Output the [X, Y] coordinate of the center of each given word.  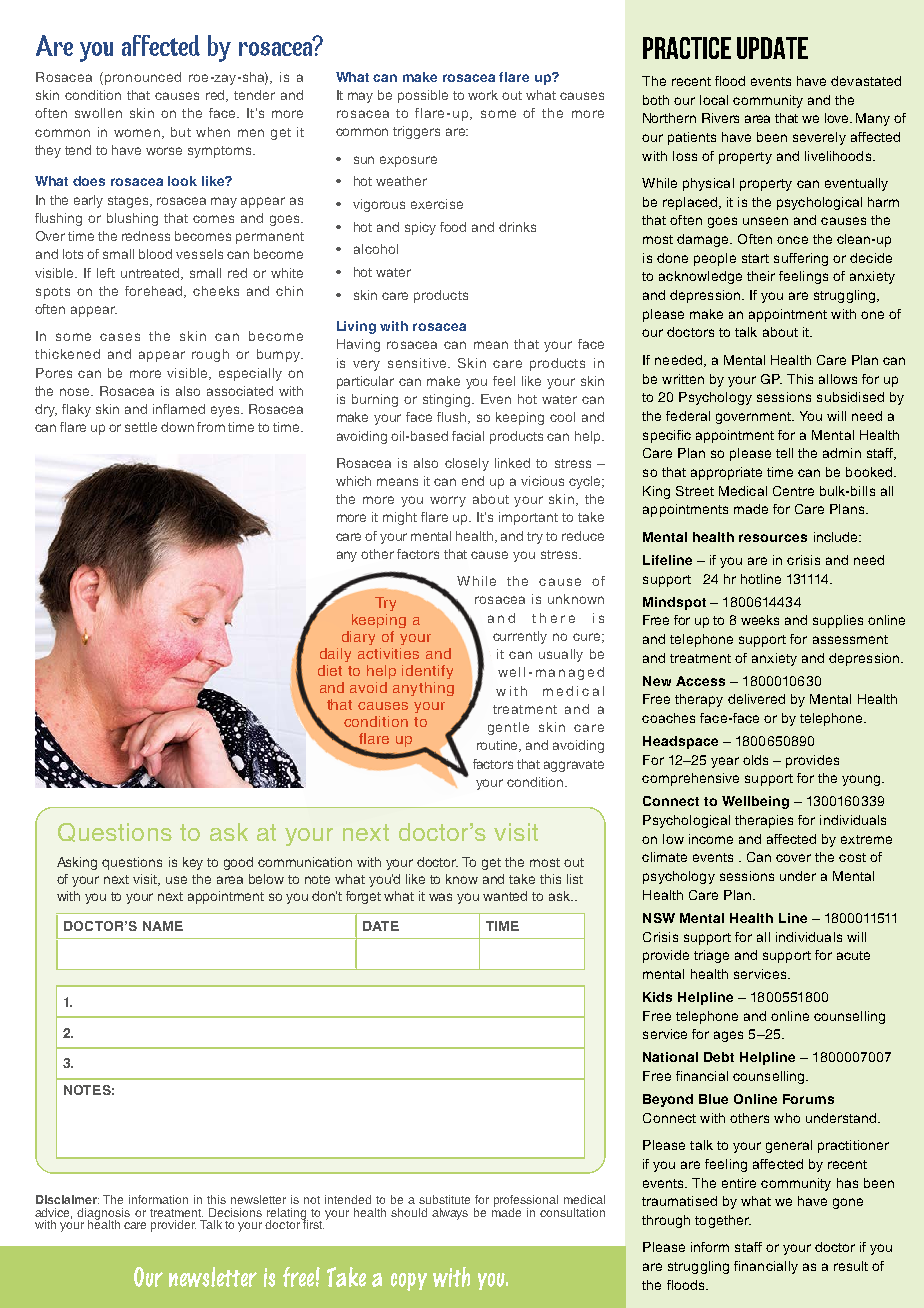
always [450, 1214]
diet [330, 670]
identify [427, 672]
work [483, 95]
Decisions [235, 1212]
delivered [756, 699]
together [723, 1221]
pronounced [141, 78]
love [838, 118]
